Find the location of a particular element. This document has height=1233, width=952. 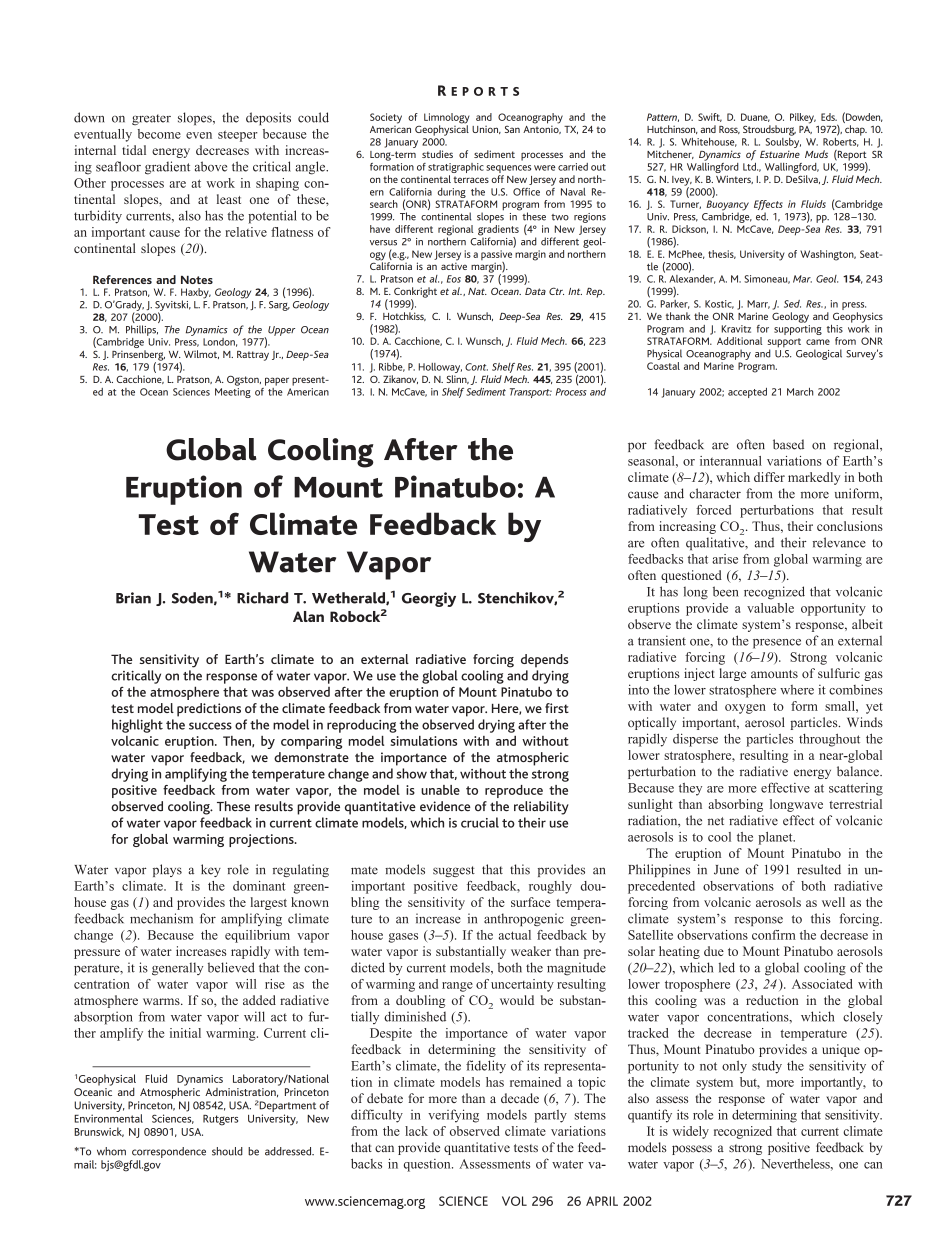

anthropogenic is located at coordinates (524, 919).
